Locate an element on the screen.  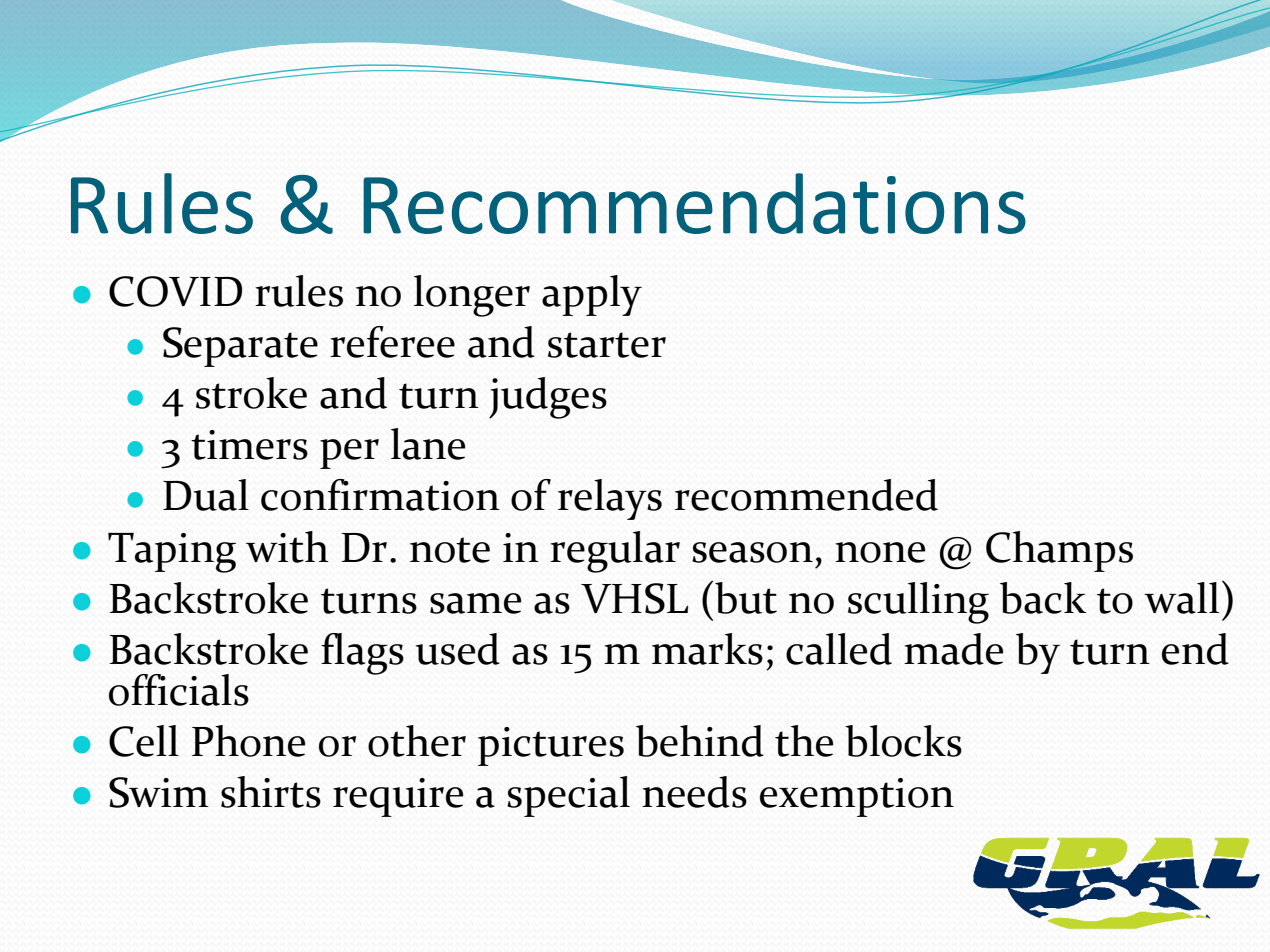
shirts is located at coordinates (271, 792).
